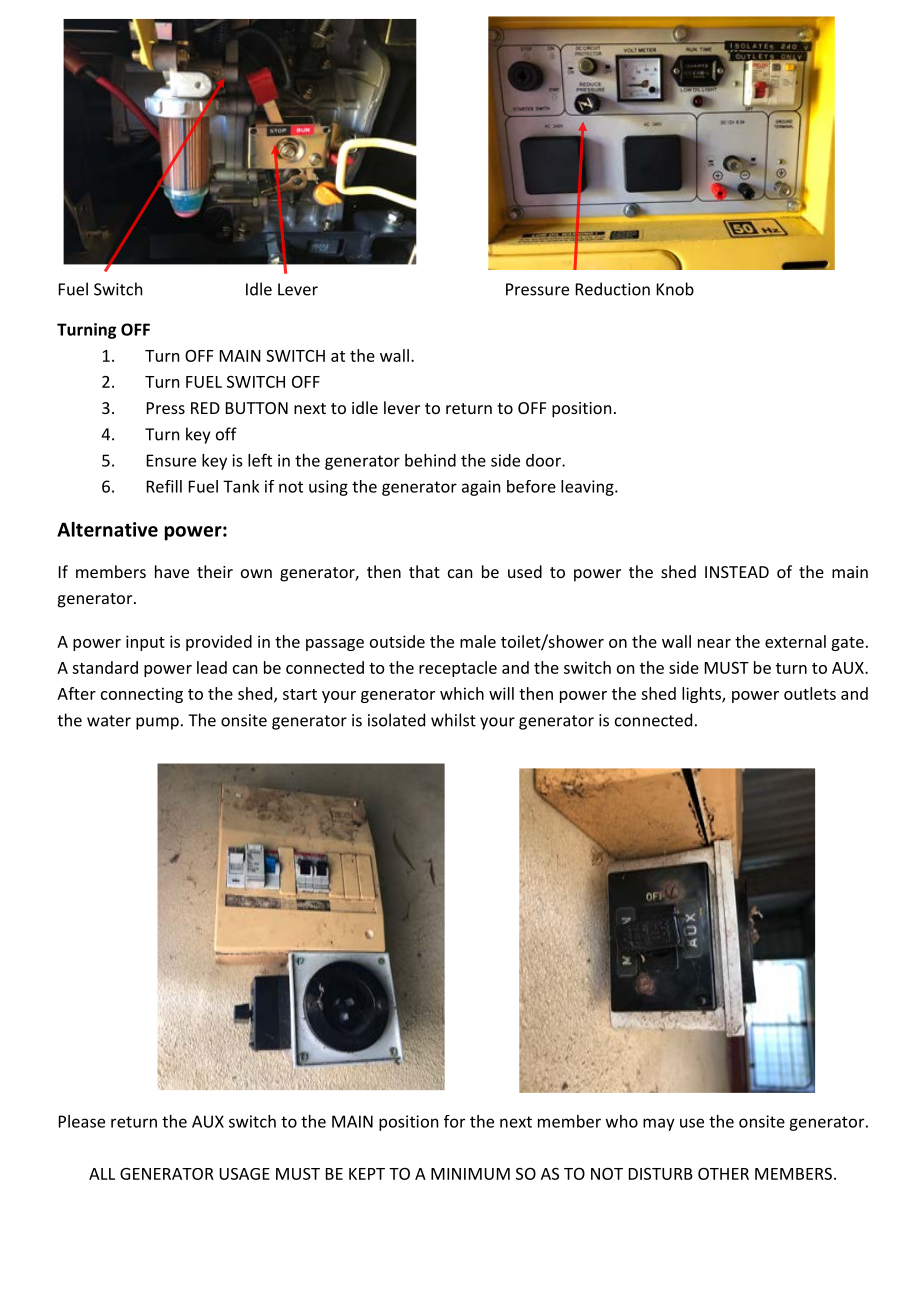  What do you see at coordinates (675, 289) in the document?
I see `Knob` at bounding box center [675, 289].
